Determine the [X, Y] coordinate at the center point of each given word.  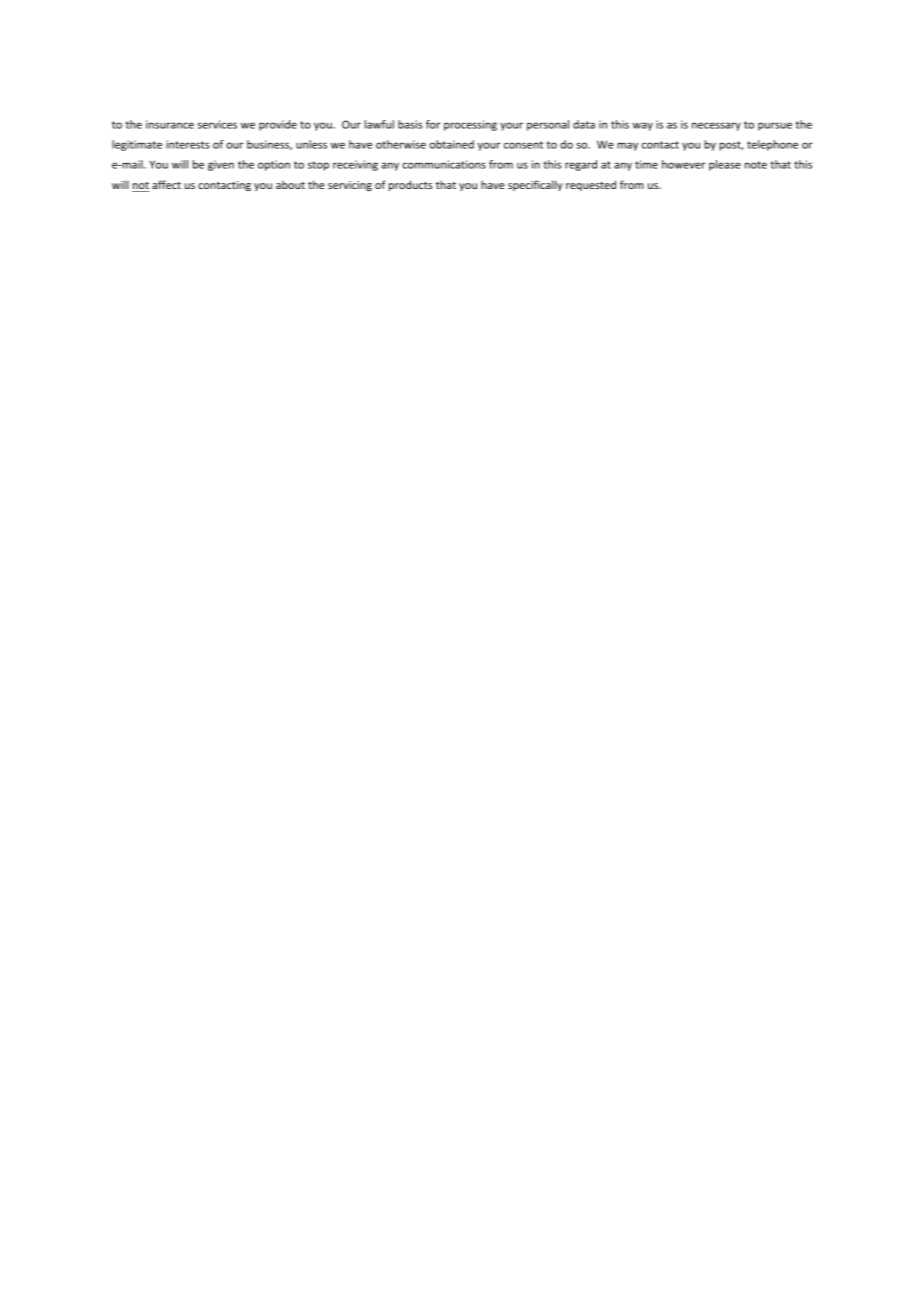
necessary [716, 126]
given [221, 165]
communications [444, 164]
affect [166, 184]
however [683, 164]
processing [470, 125]
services [217, 124]
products [410, 185]
